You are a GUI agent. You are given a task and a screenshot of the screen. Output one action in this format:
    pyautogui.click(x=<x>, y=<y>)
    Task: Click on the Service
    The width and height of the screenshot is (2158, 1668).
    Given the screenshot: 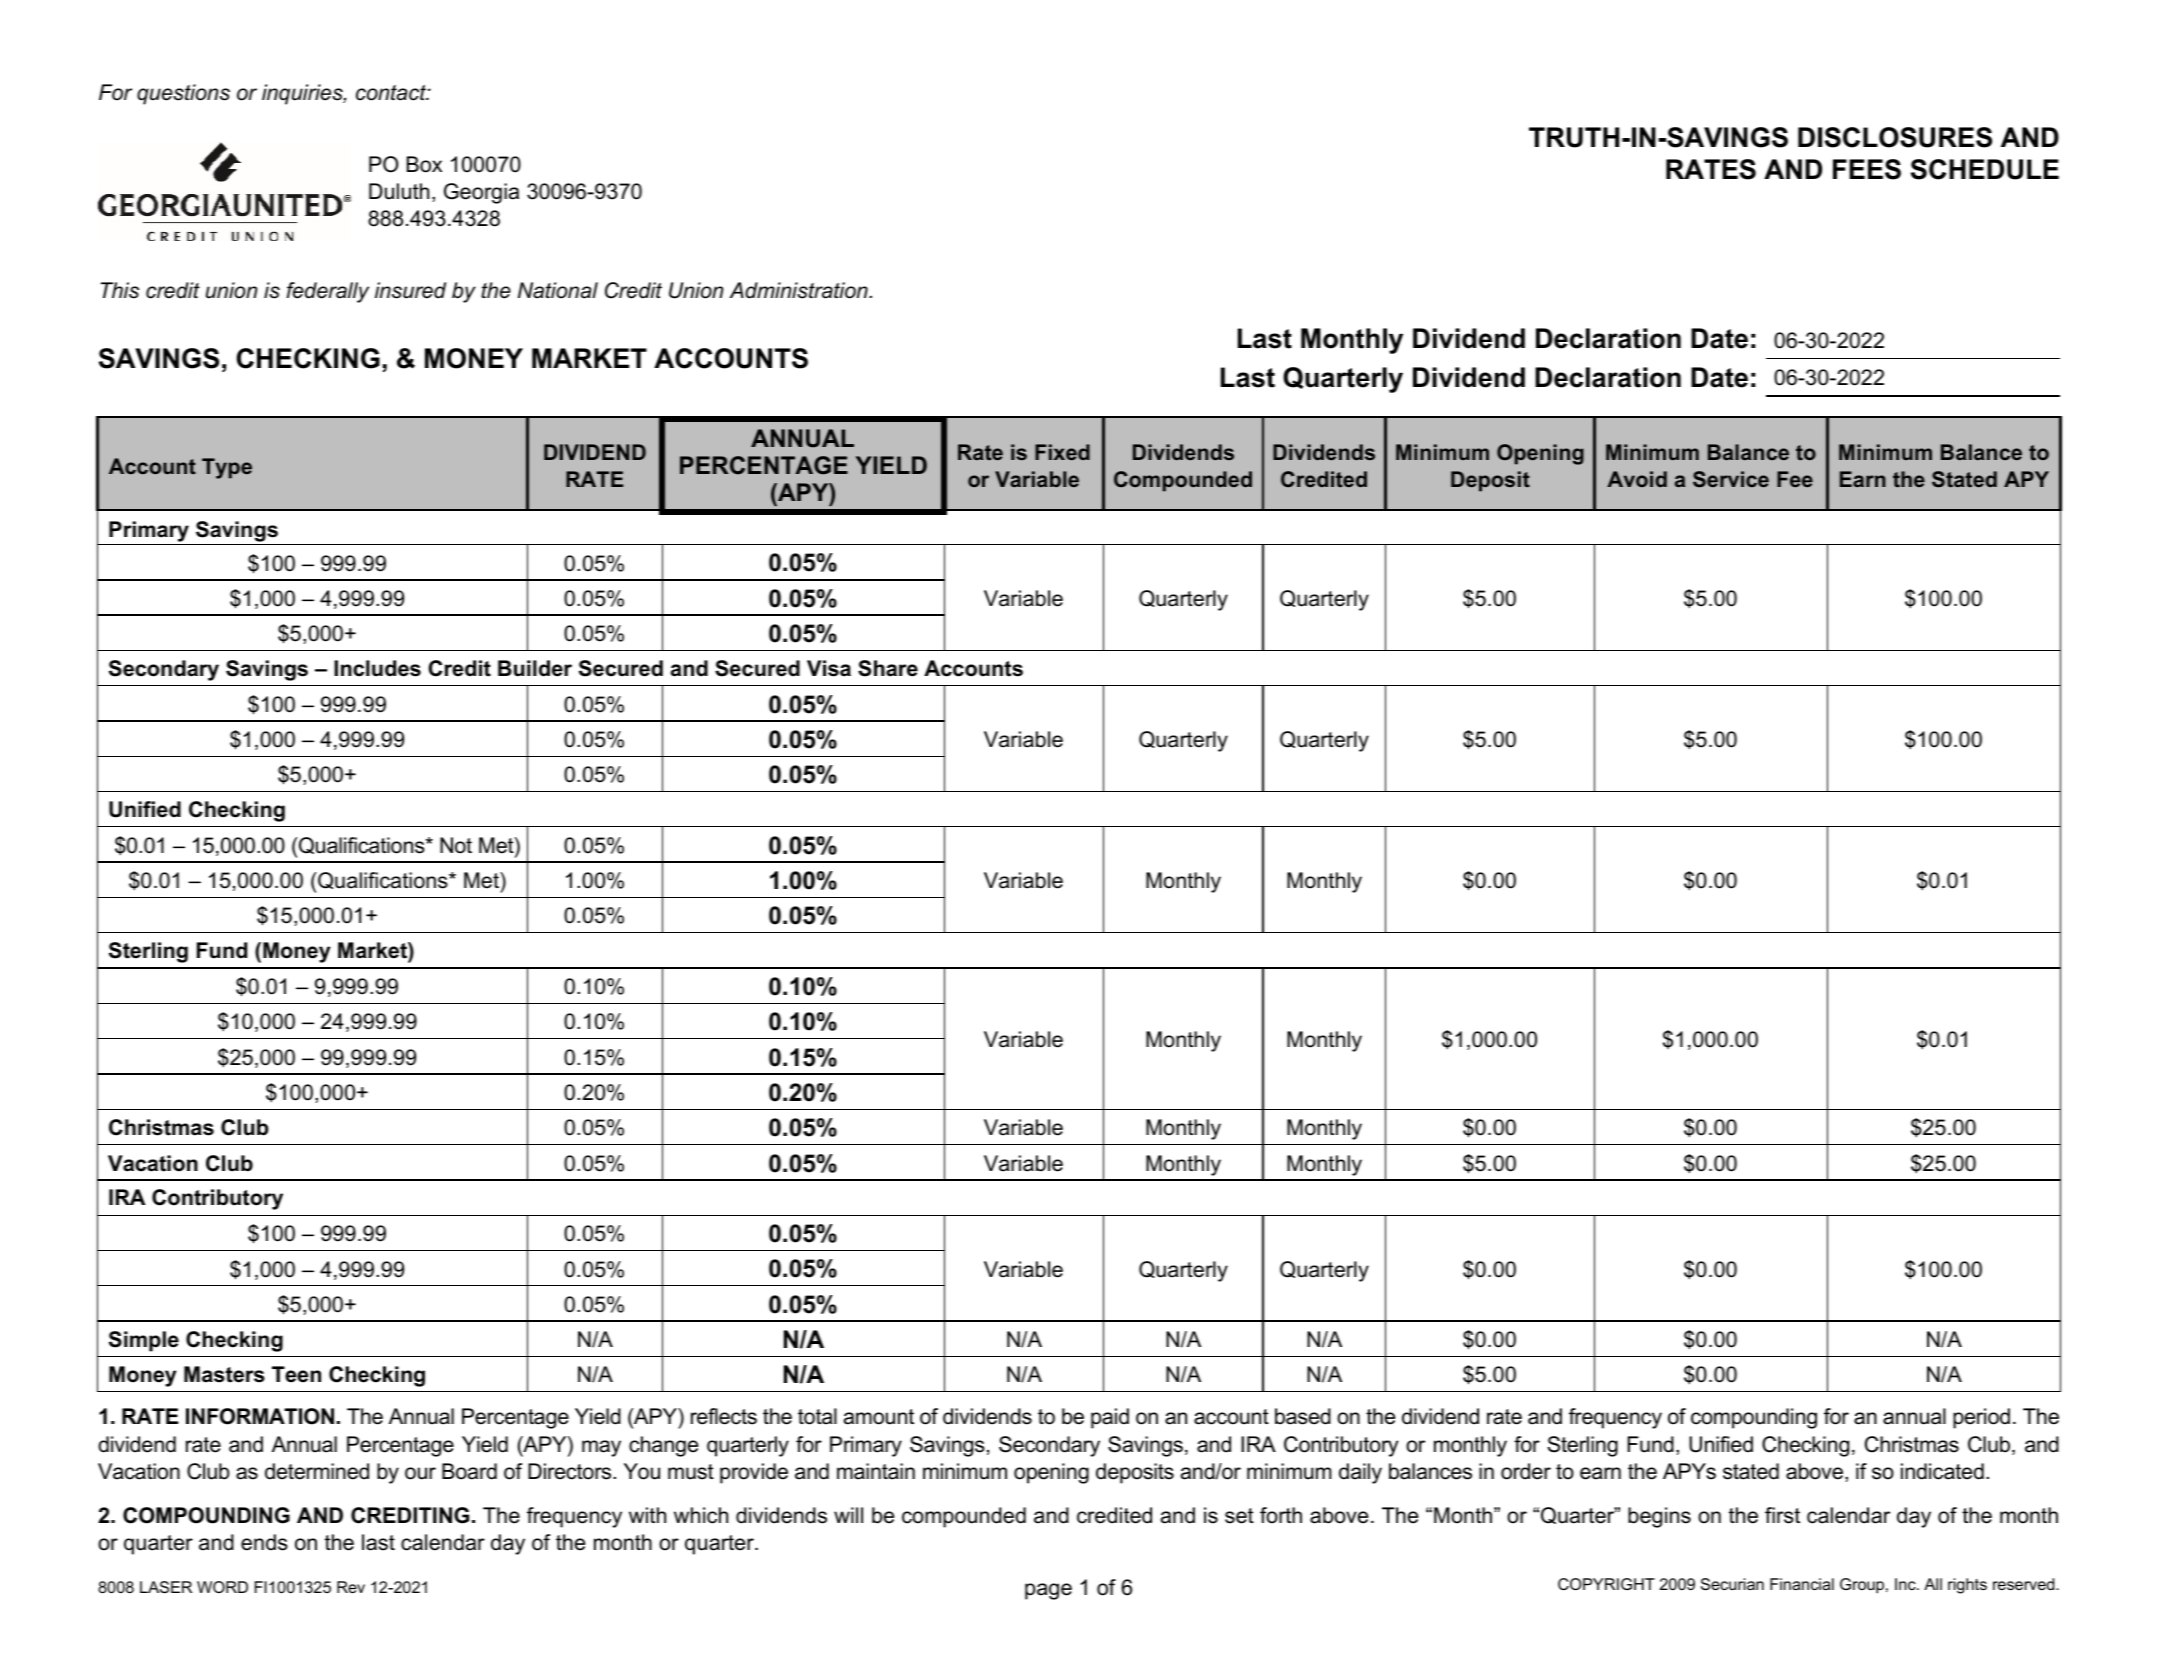 What is the action you would take?
    pyautogui.click(x=1731, y=479)
